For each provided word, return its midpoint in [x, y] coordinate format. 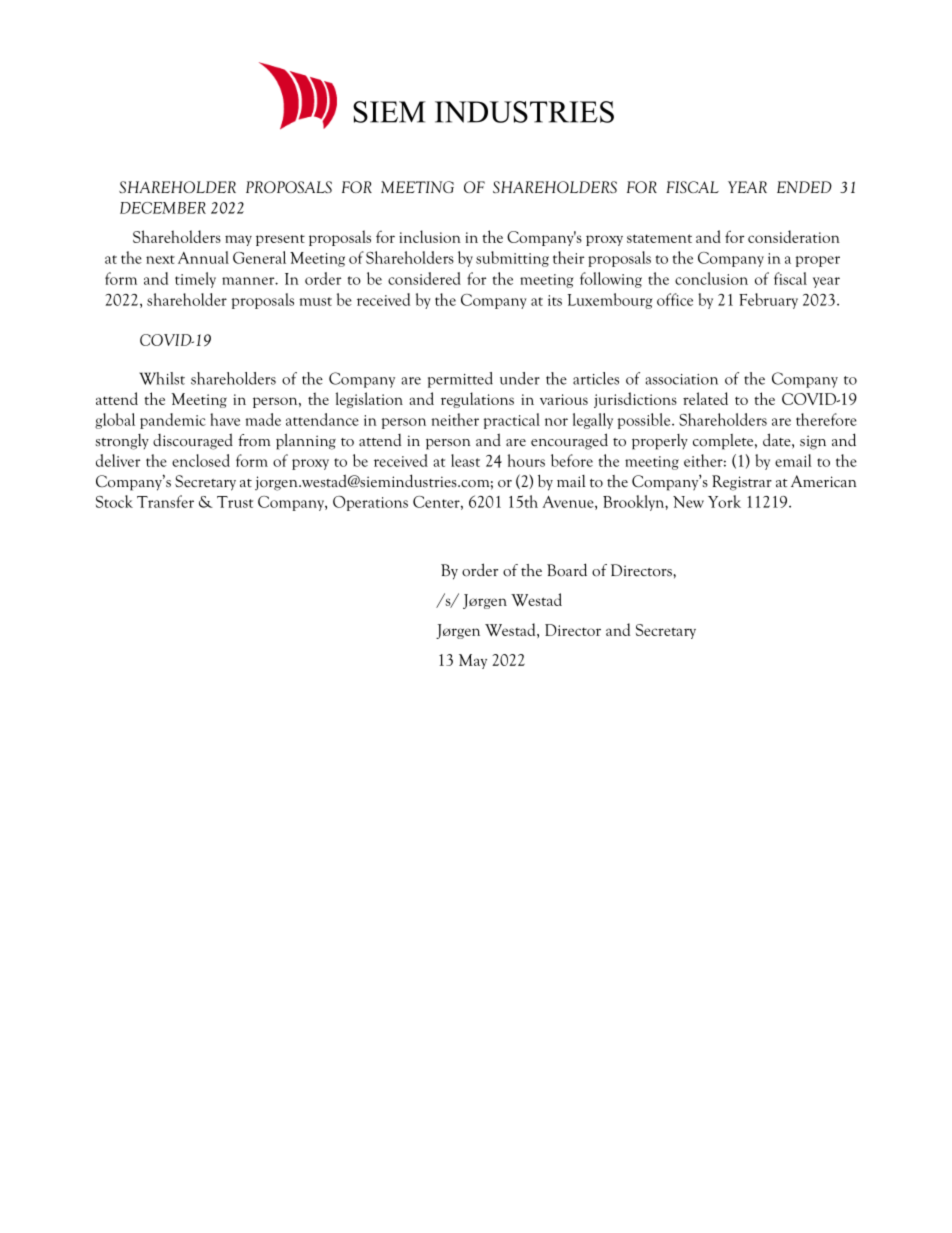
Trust [235, 502]
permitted [460, 380]
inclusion [430, 236]
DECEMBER [163, 208]
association [682, 379]
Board [567, 570]
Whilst [162, 378]
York [724, 501]
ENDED [804, 187]
